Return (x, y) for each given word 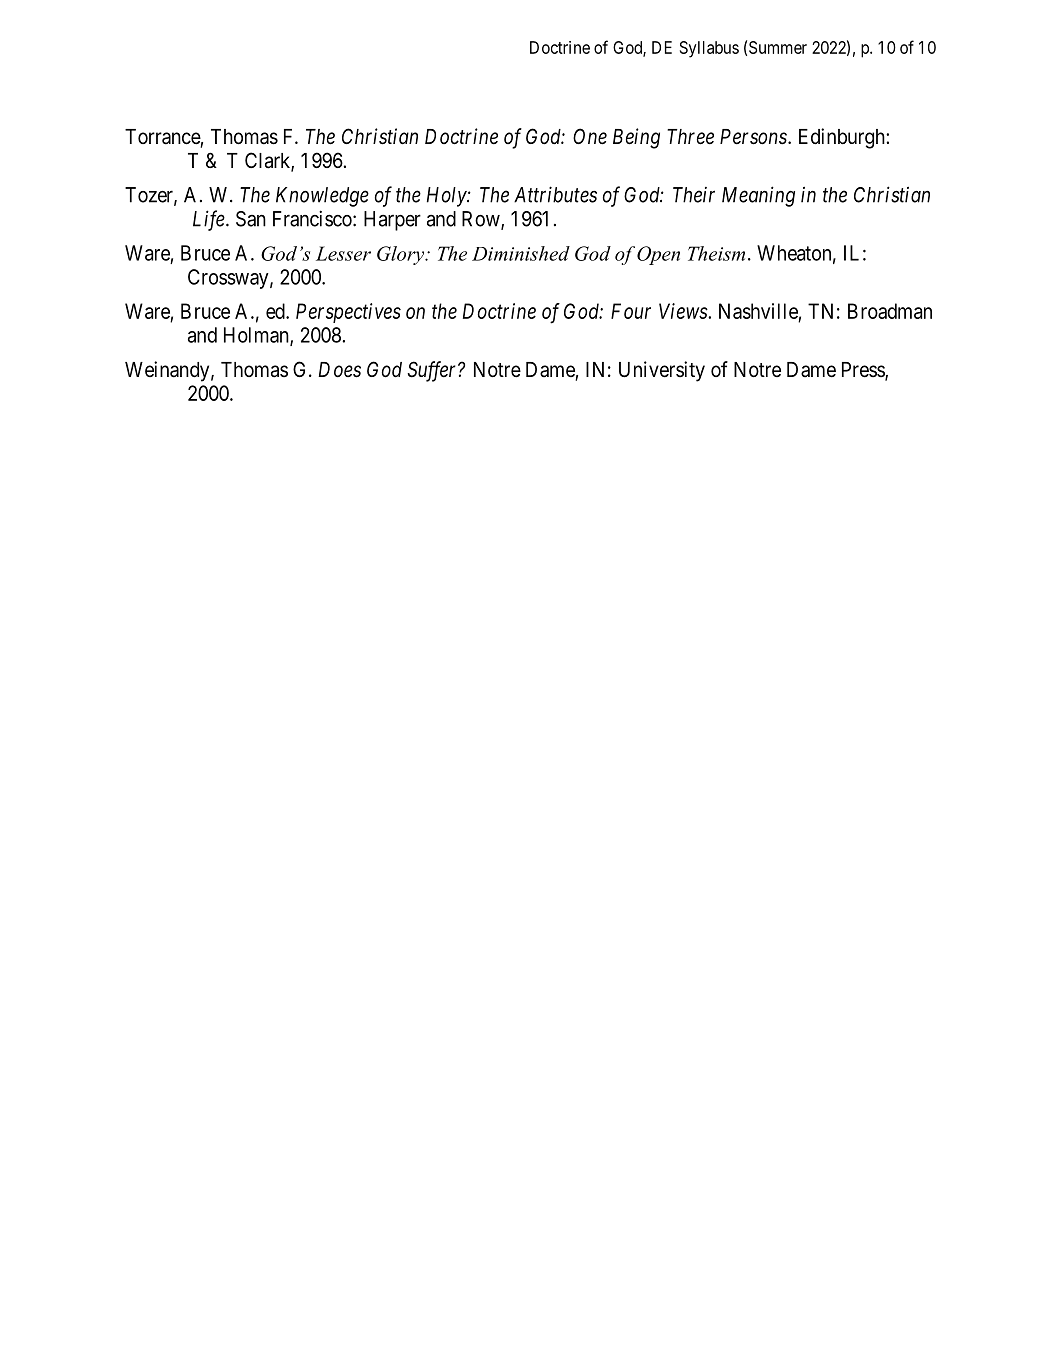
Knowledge (322, 197)
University (662, 371)
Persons (754, 137)
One (590, 136)
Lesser (343, 253)
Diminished (521, 253)
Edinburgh (843, 138)
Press (864, 371)
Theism (716, 253)
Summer (778, 47)
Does (339, 370)
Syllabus (709, 49)
